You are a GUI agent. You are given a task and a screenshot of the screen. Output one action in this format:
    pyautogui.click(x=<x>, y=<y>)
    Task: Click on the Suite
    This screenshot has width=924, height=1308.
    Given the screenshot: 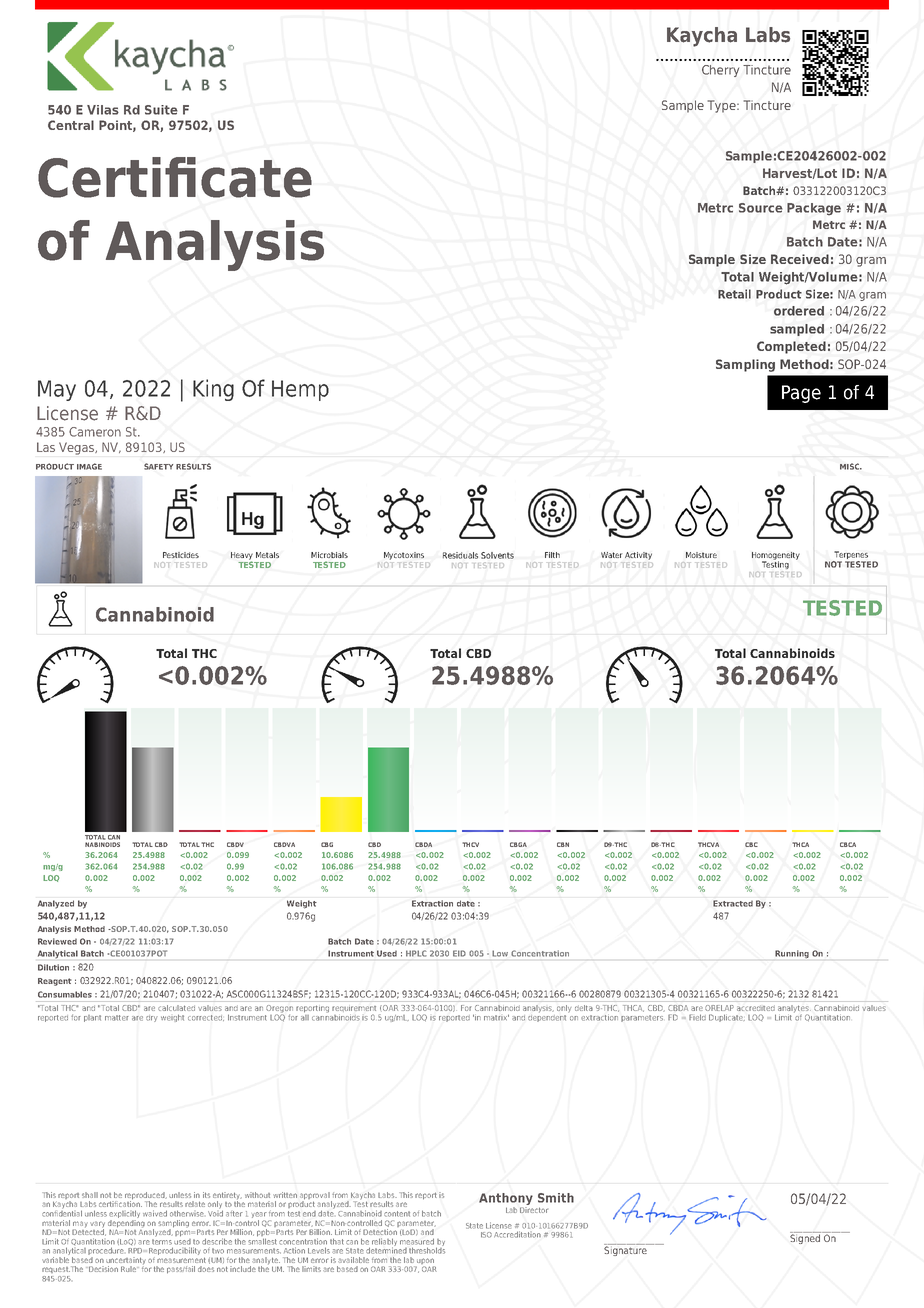 What is the action you would take?
    pyautogui.click(x=161, y=110)
